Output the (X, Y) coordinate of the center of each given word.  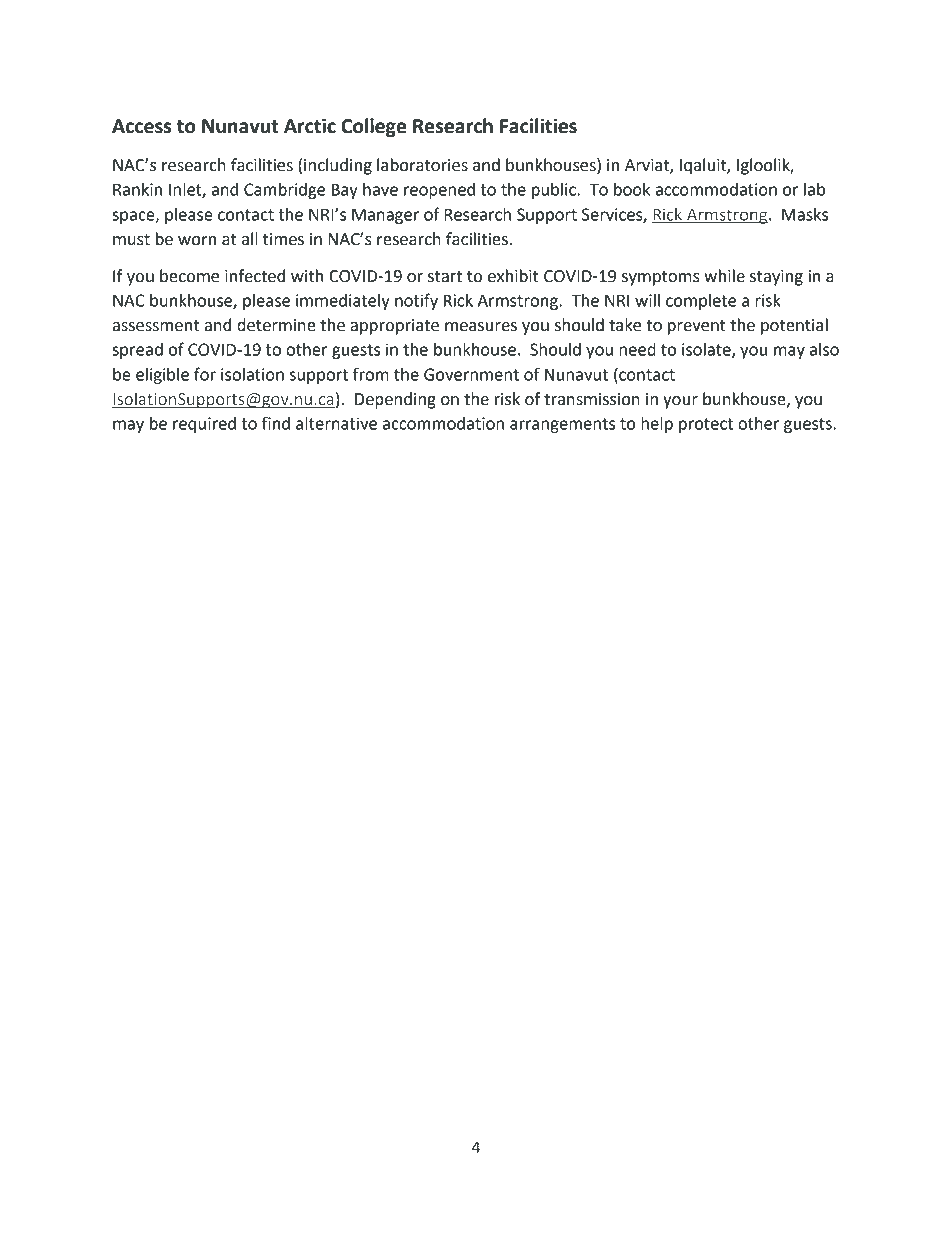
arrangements (562, 425)
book (632, 189)
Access (141, 126)
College (374, 127)
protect (706, 425)
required (204, 425)
